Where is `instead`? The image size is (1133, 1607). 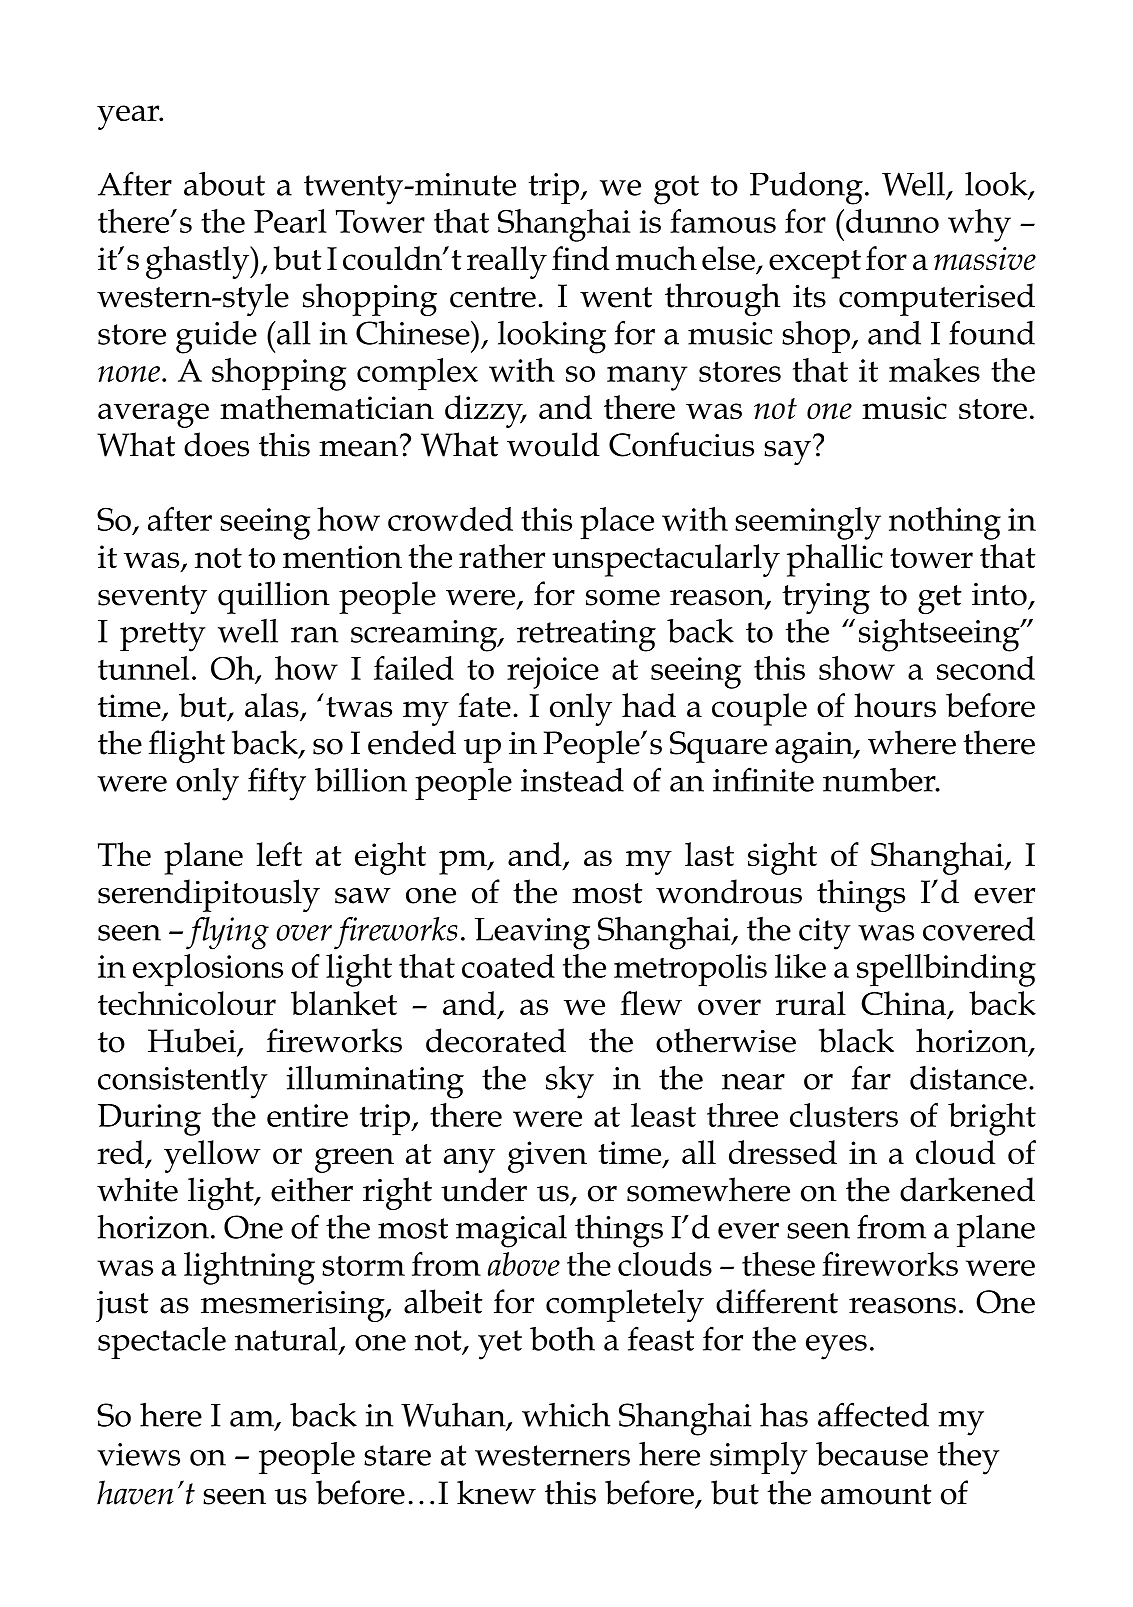 instead is located at coordinates (572, 780).
